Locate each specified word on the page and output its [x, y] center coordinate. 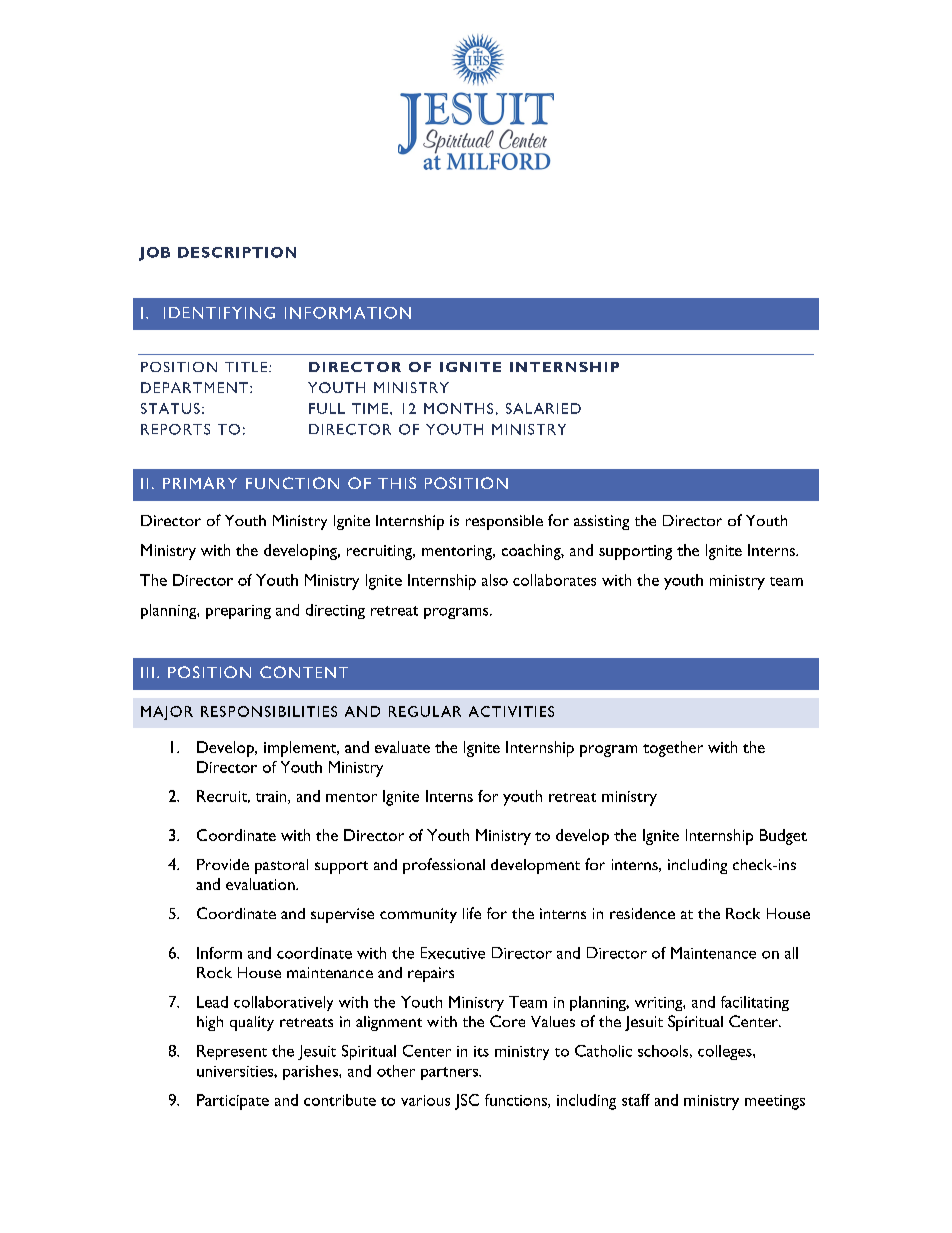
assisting [601, 522]
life [472, 913]
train [272, 797]
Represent [232, 1052]
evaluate [402, 747]
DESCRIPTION [237, 252]
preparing [238, 612]
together [673, 749]
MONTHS [458, 408]
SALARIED [543, 408]
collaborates [554, 580]
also [495, 580]
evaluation [261, 884]
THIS [397, 483]
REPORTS [175, 429]
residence [642, 913]
